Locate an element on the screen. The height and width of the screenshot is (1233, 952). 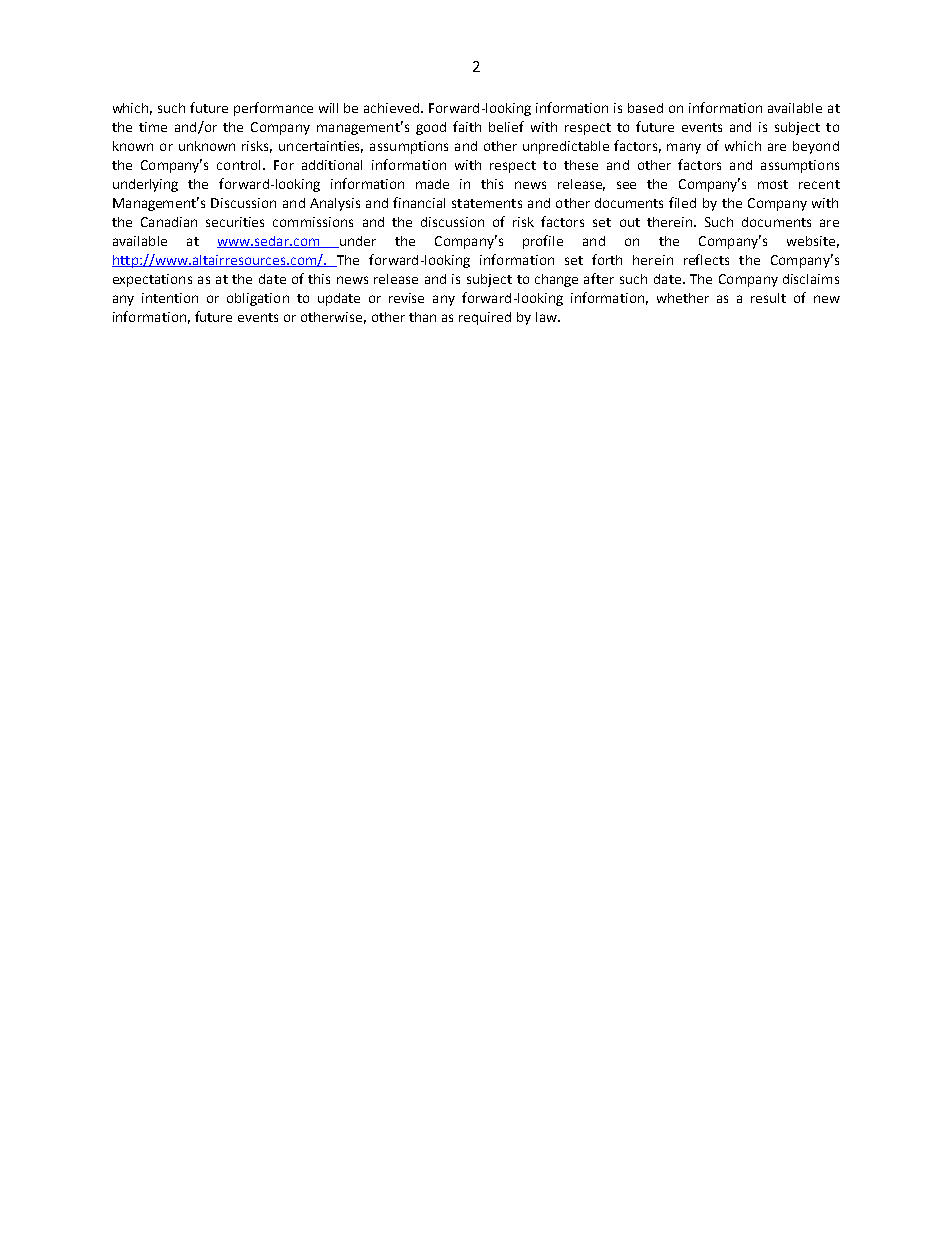
obligation is located at coordinates (258, 299).
